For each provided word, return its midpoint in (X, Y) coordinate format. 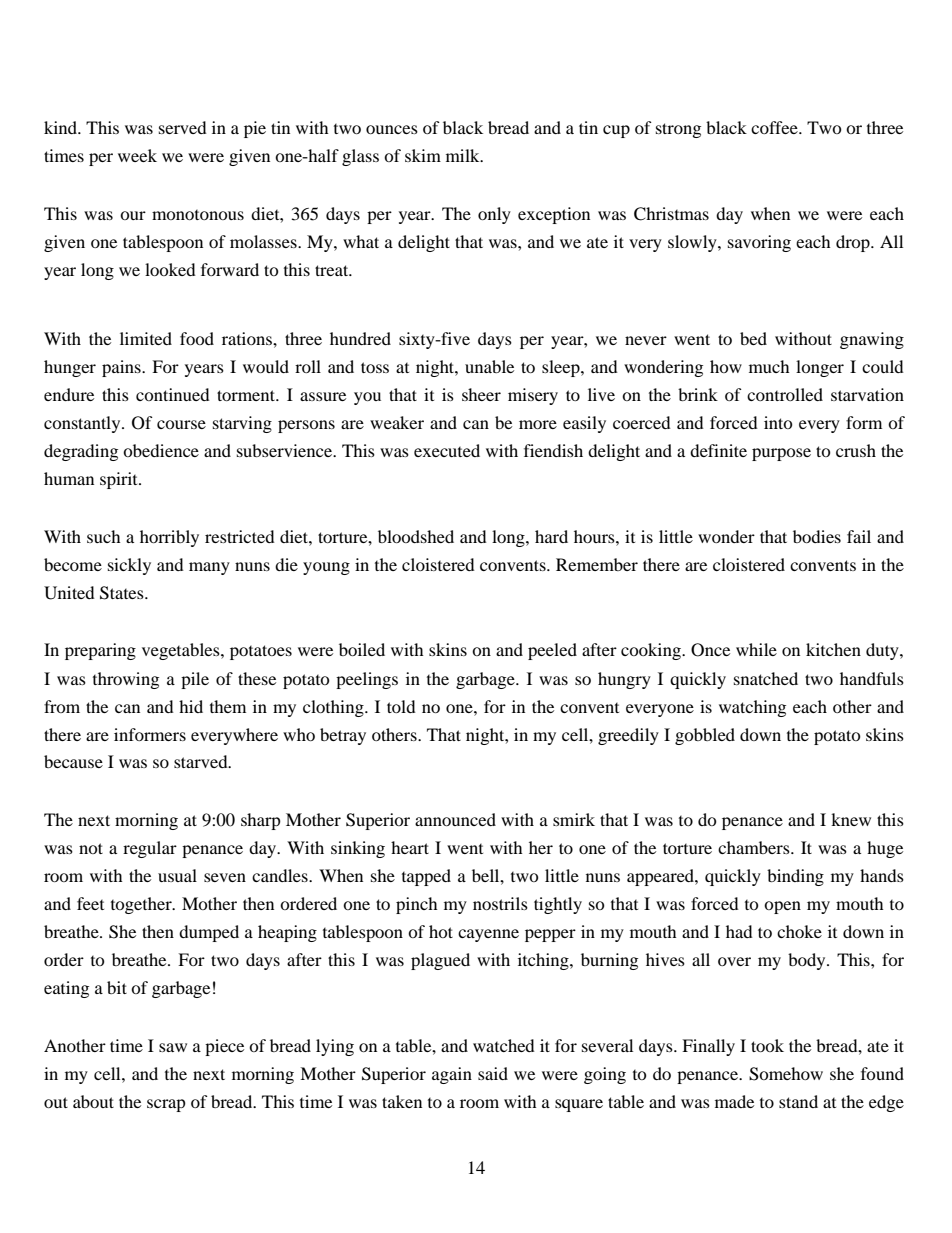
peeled (552, 651)
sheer (481, 394)
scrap (166, 1105)
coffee (775, 127)
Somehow (786, 1074)
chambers (755, 847)
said (493, 1073)
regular (150, 849)
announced (455, 819)
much (769, 366)
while (756, 649)
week (137, 155)
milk (464, 155)
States (123, 593)
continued (173, 394)
